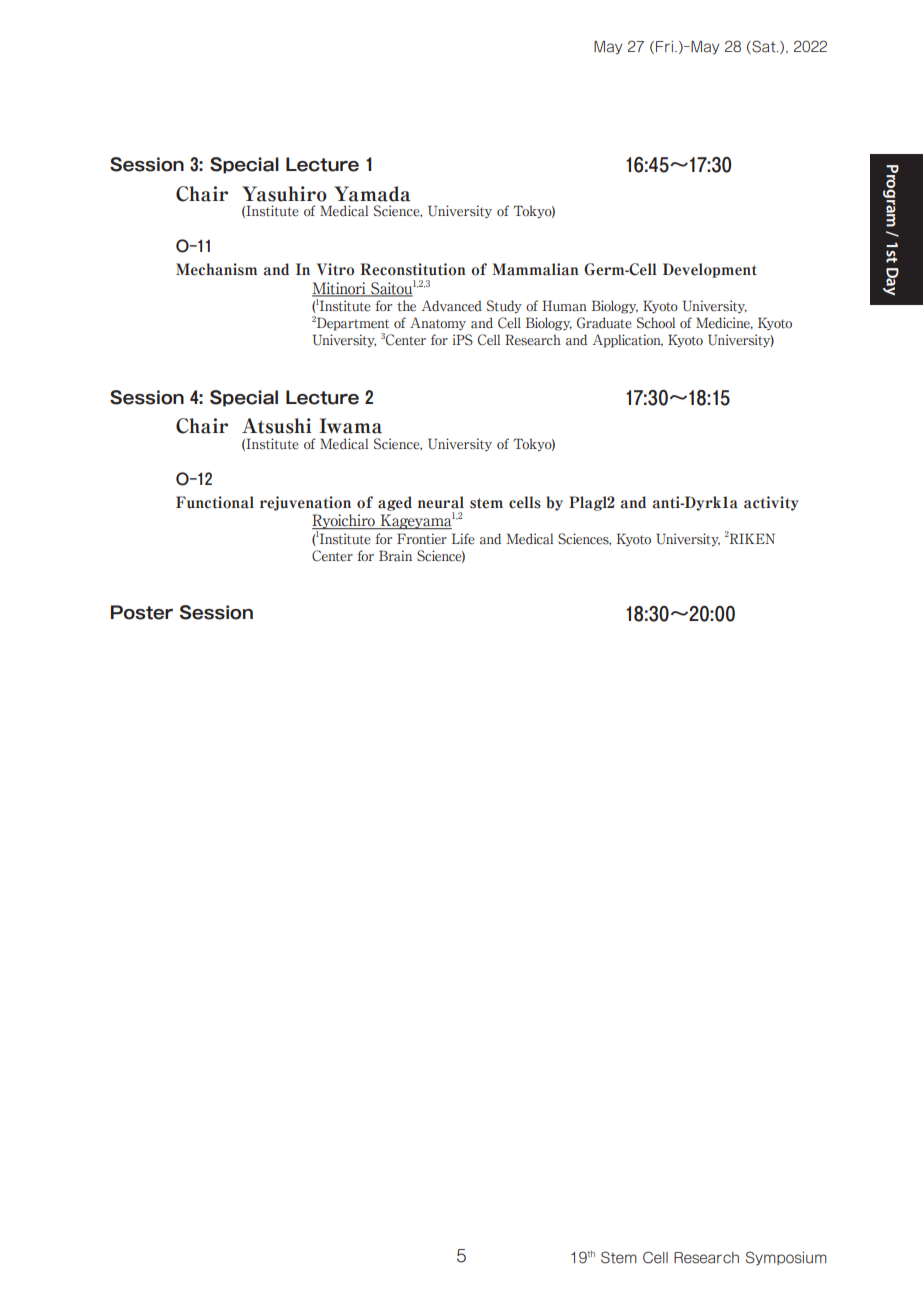 The width and height of the screenshot is (924, 1308). Describe the element at coordinates (372, 194) in the screenshot. I see `Yamada` at that location.
